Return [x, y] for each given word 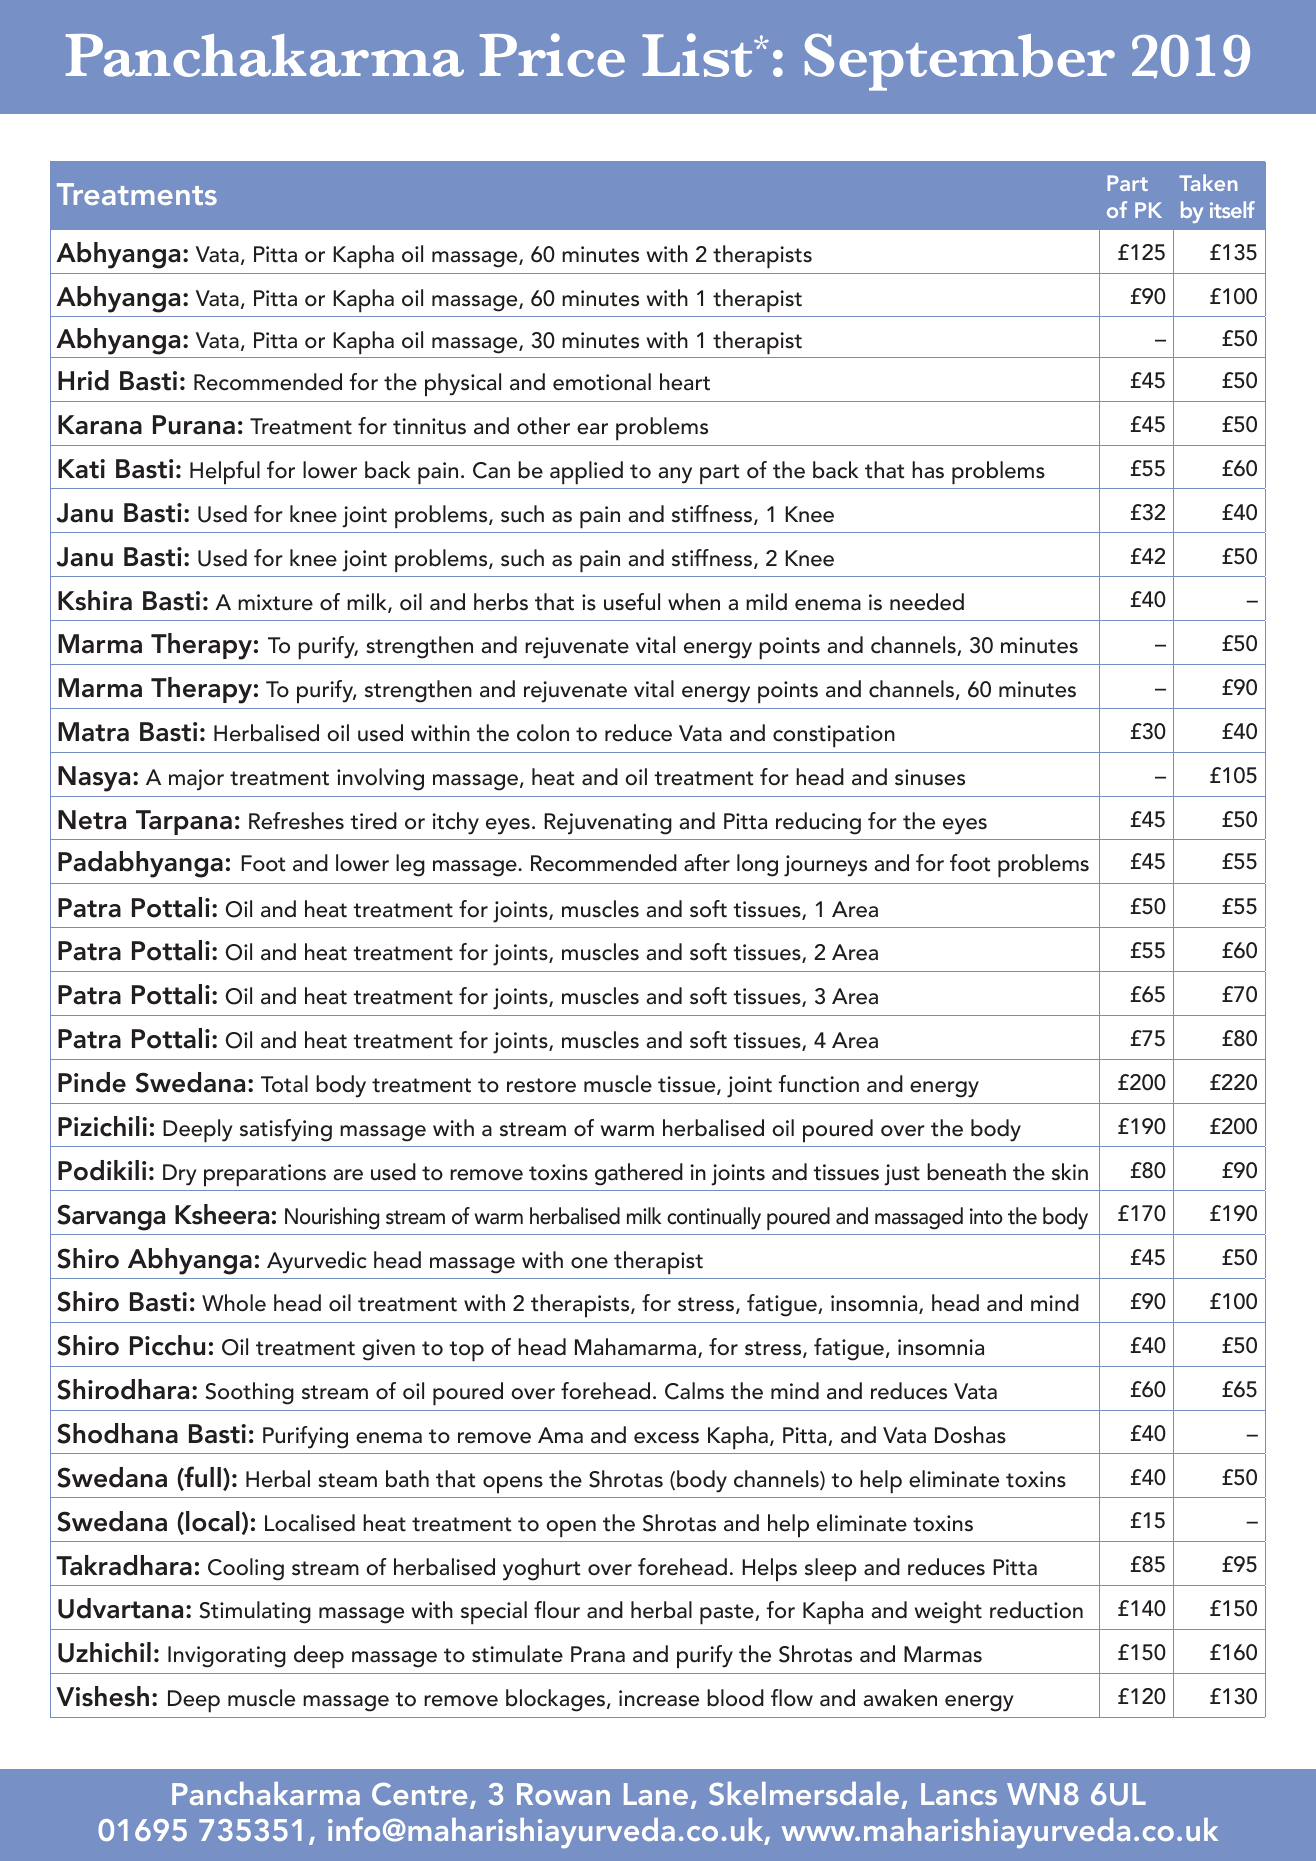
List [699, 55]
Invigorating [227, 1657]
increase [659, 1698]
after [707, 863]
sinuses [930, 777]
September [960, 62]
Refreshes [296, 821]
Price [552, 55]
